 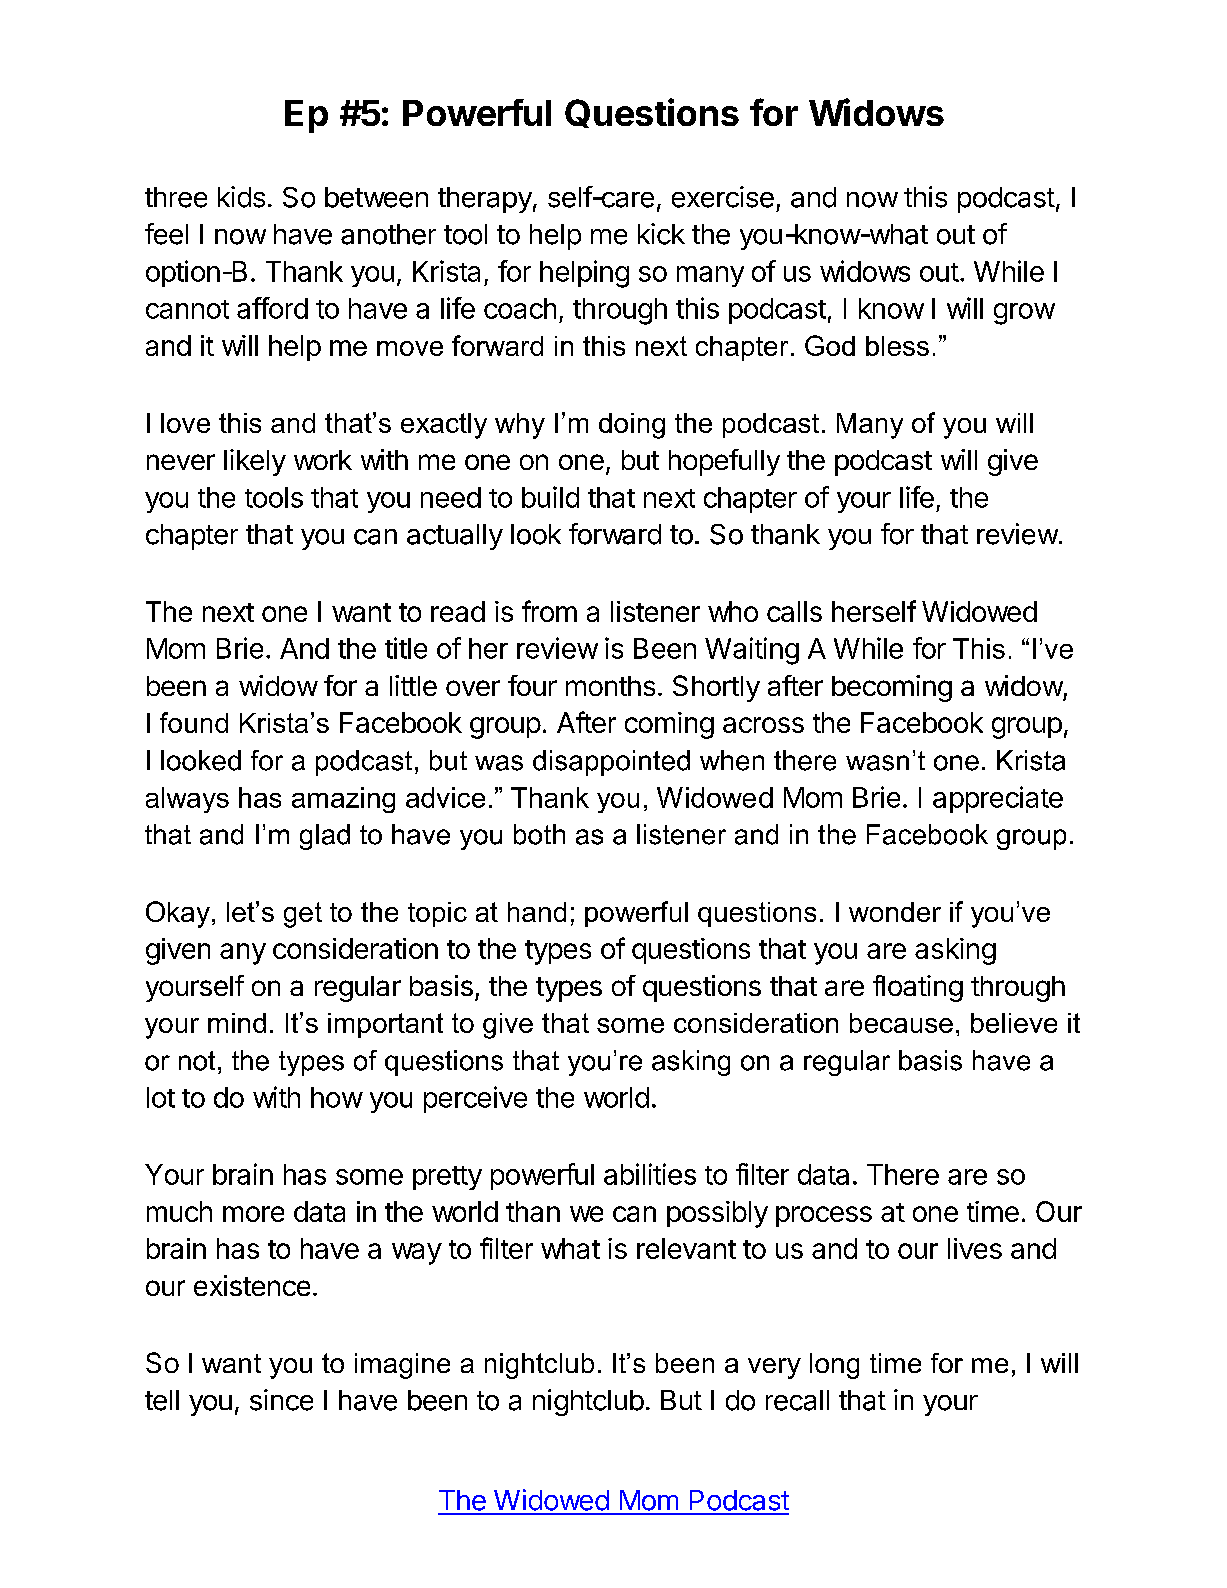 What do you see at coordinates (537, 912) in the document?
I see `hand` at bounding box center [537, 912].
